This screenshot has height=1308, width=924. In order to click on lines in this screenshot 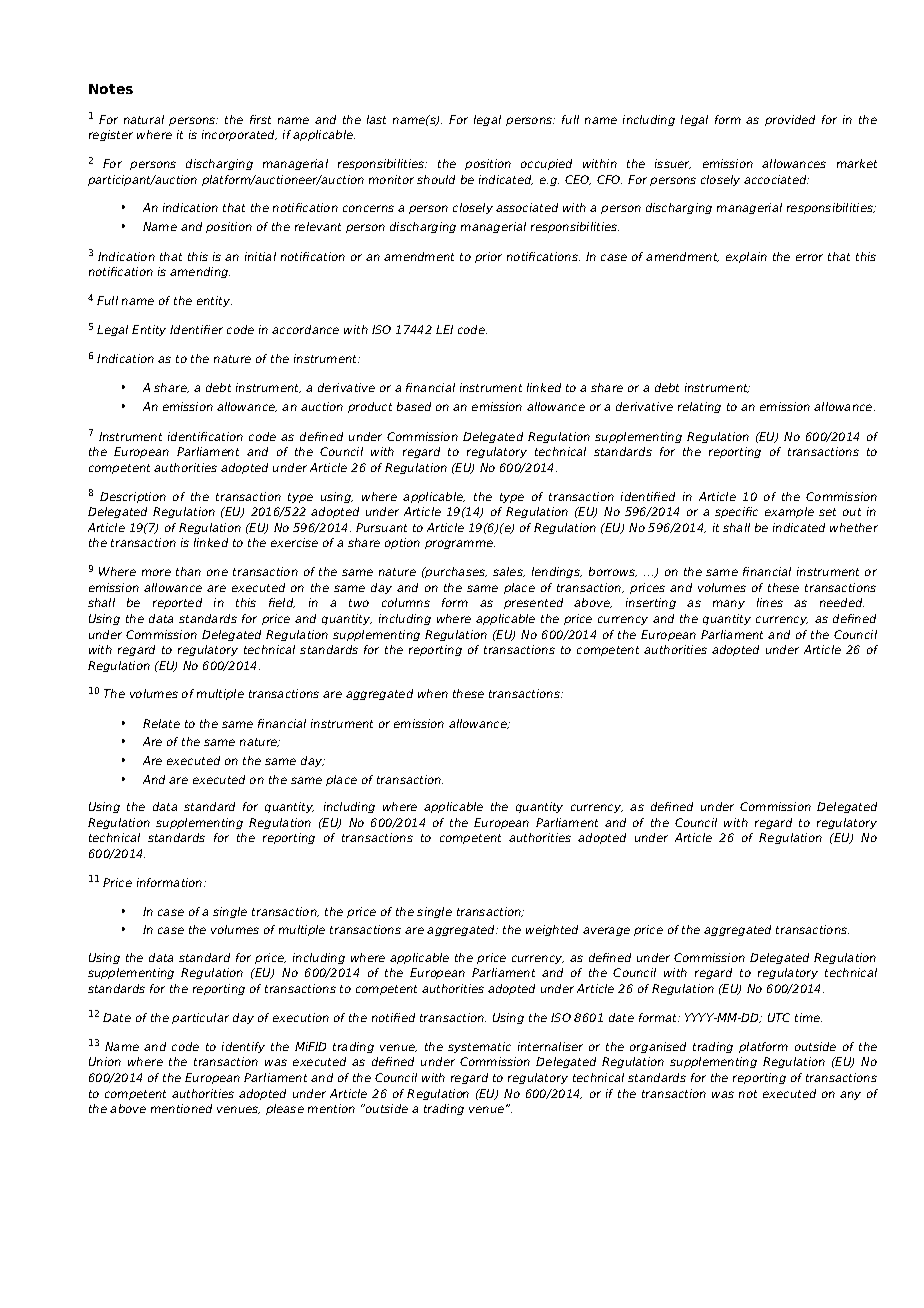, I will do `click(770, 602)`.
